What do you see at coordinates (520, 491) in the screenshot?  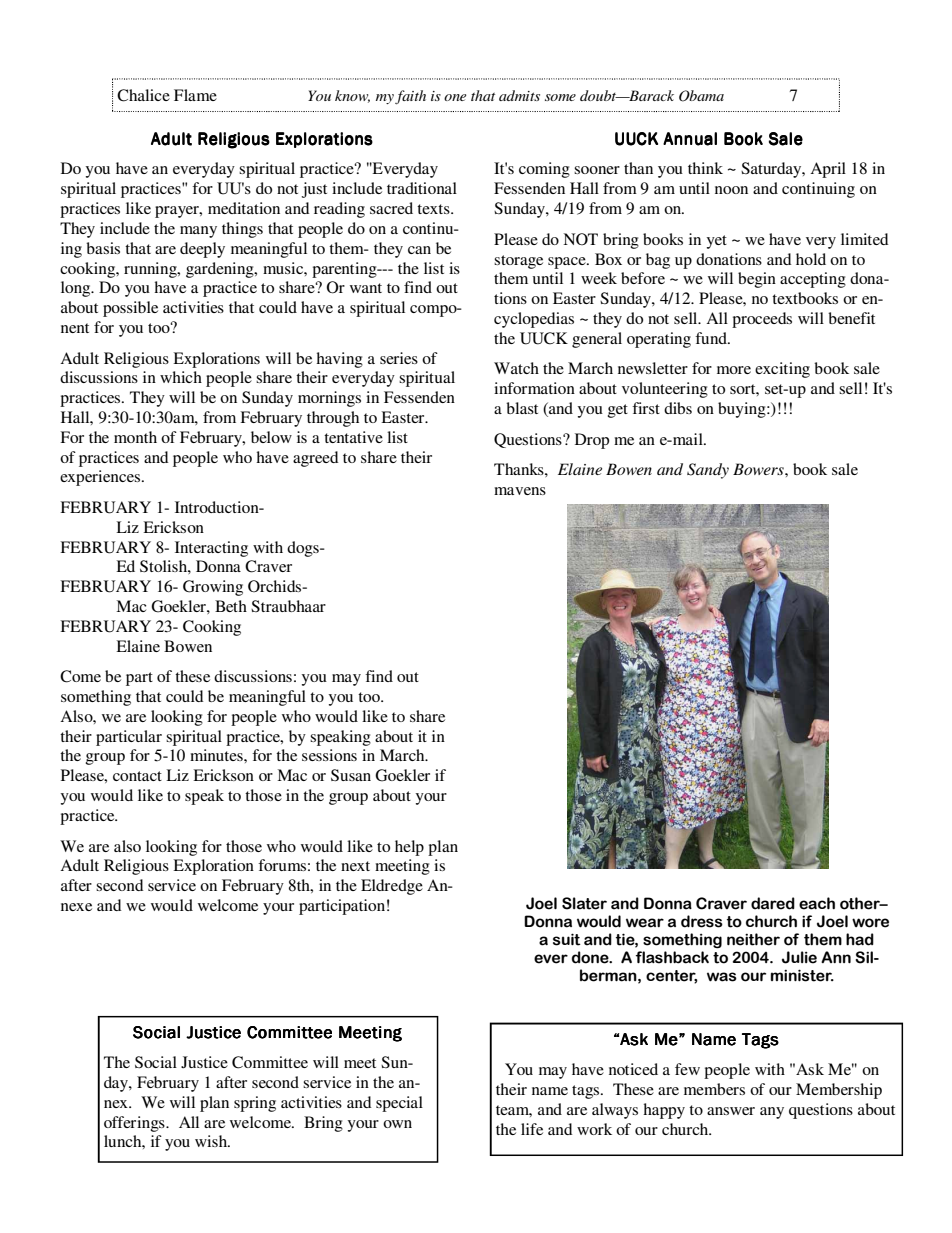 I see `mavens` at bounding box center [520, 491].
